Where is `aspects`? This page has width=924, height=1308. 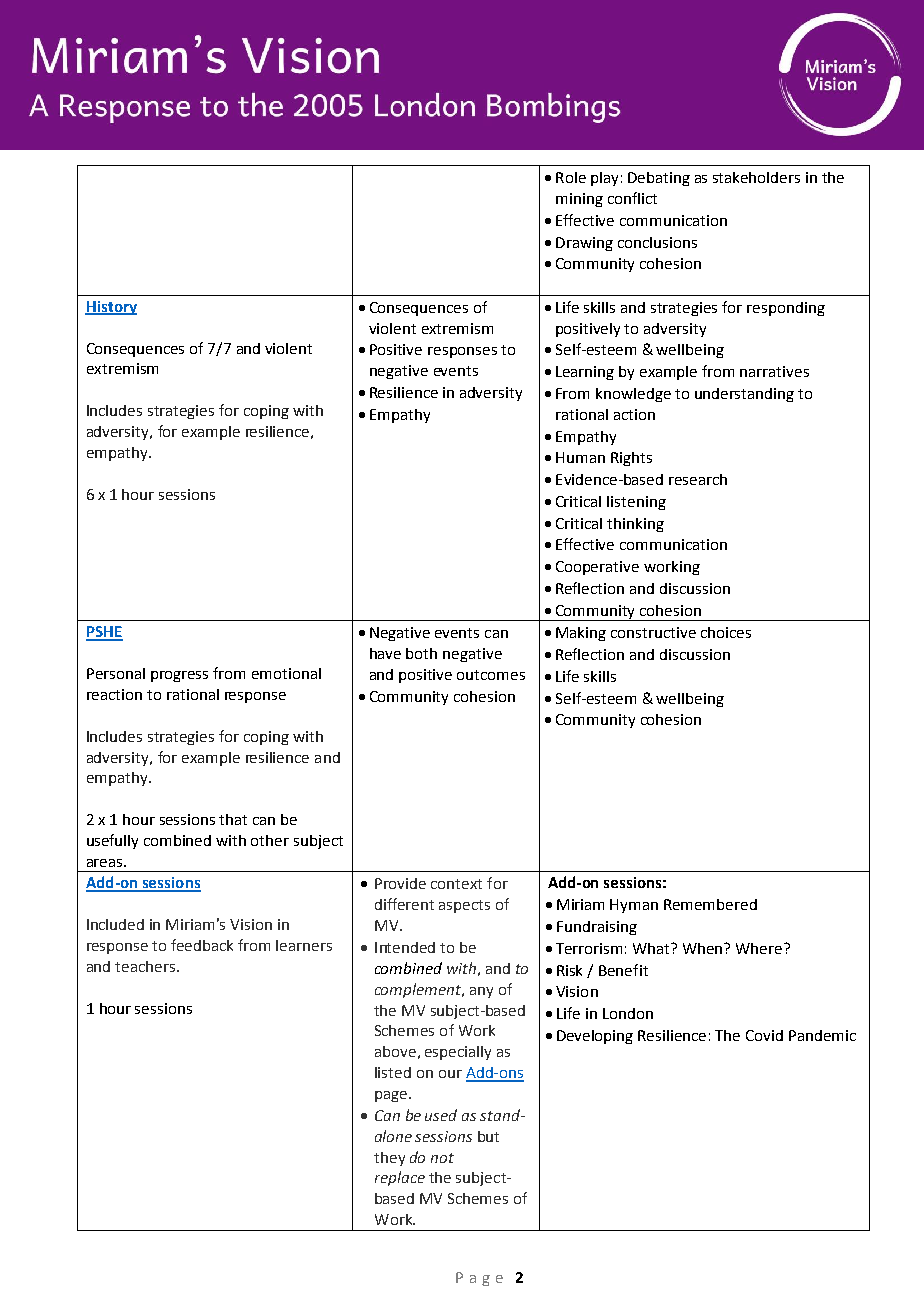 aspects is located at coordinates (464, 906).
